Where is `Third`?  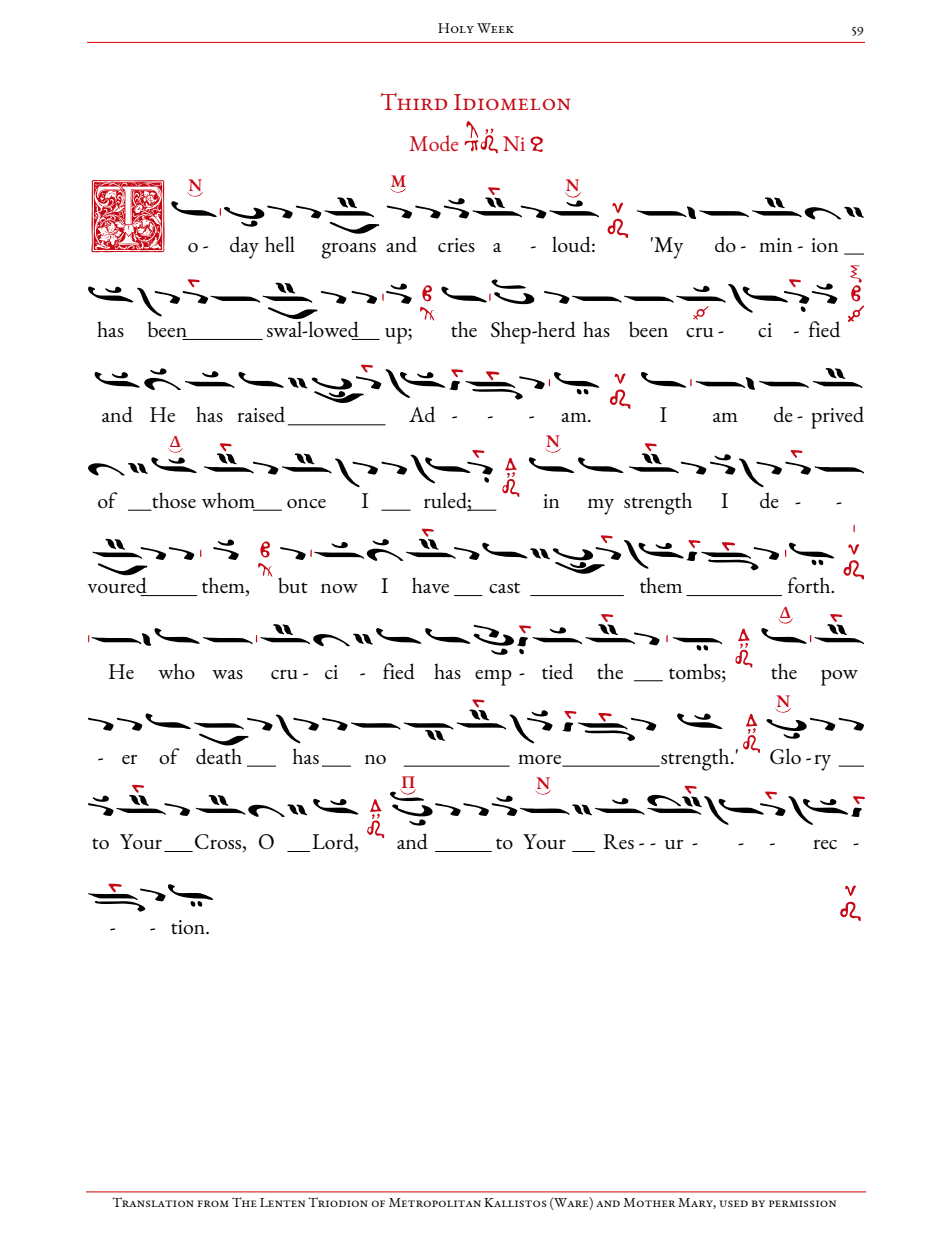
Third is located at coordinates (414, 101).
